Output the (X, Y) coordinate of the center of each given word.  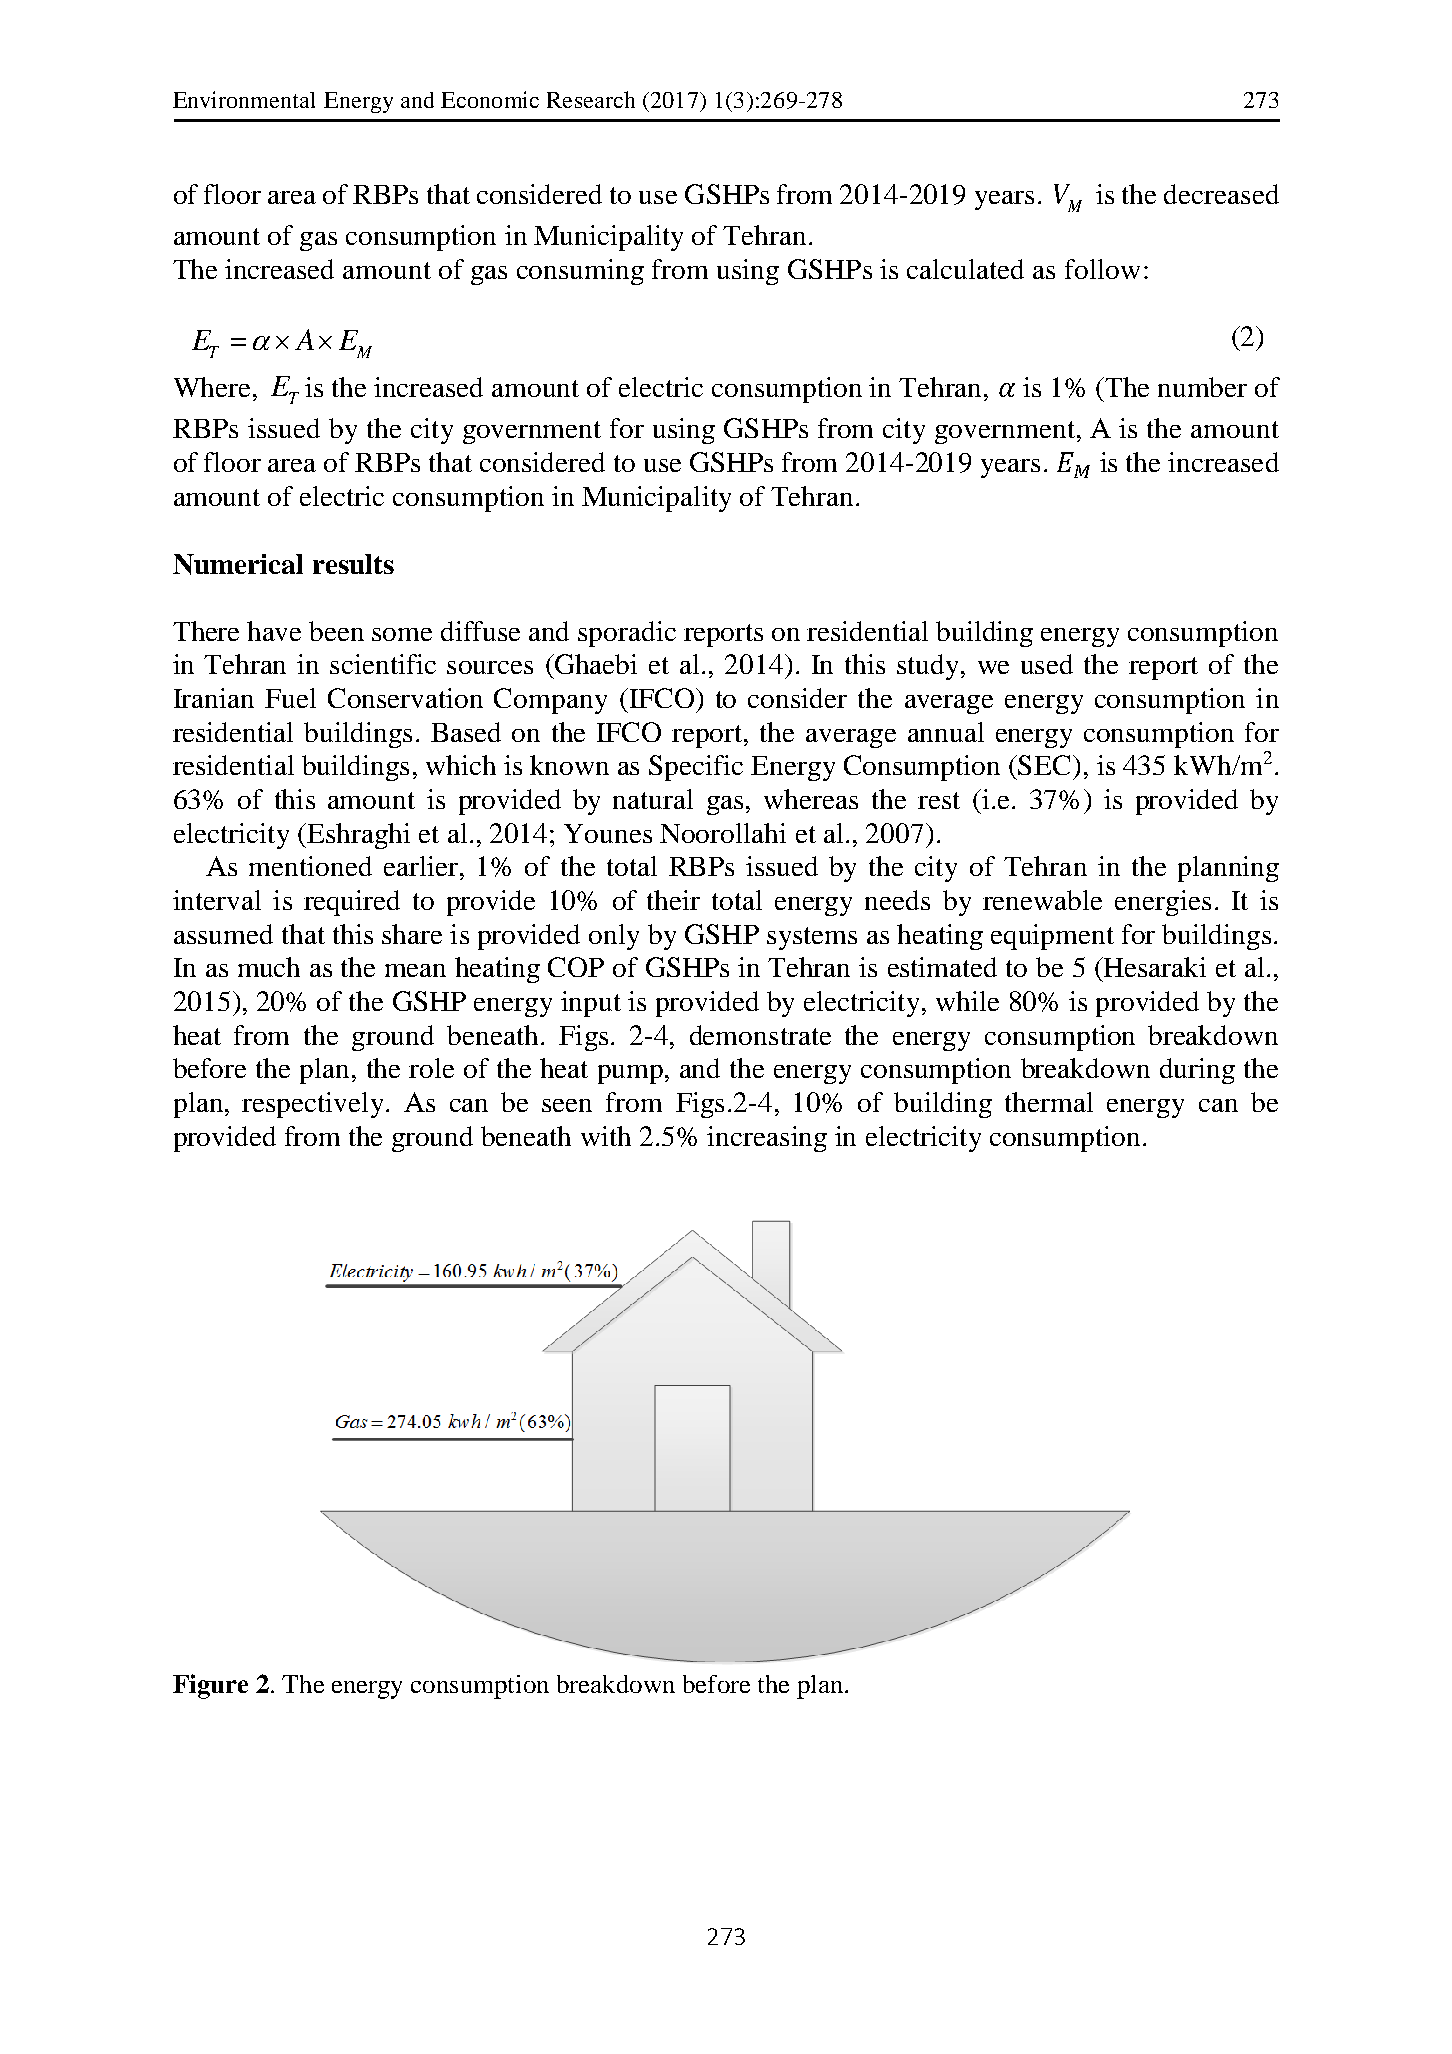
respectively (314, 1105)
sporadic (627, 634)
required (352, 903)
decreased (1221, 194)
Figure (210, 1686)
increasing (767, 1139)
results (353, 564)
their (673, 900)
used (1047, 664)
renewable (1042, 900)
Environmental (244, 99)
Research (591, 99)
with (606, 1136)
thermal (1049, 1102)
